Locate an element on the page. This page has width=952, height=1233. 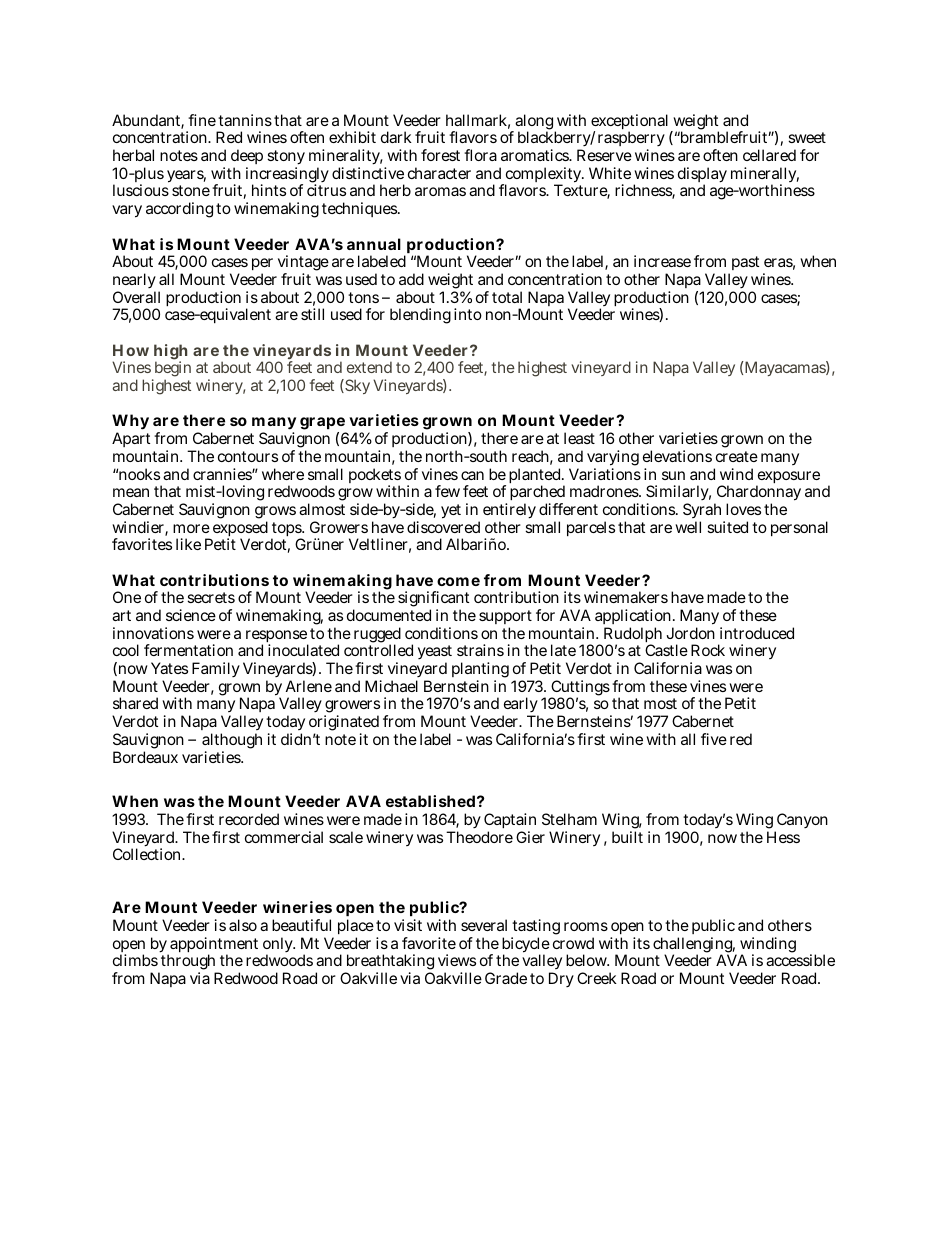
strains is located at coordinates (480, 650).
